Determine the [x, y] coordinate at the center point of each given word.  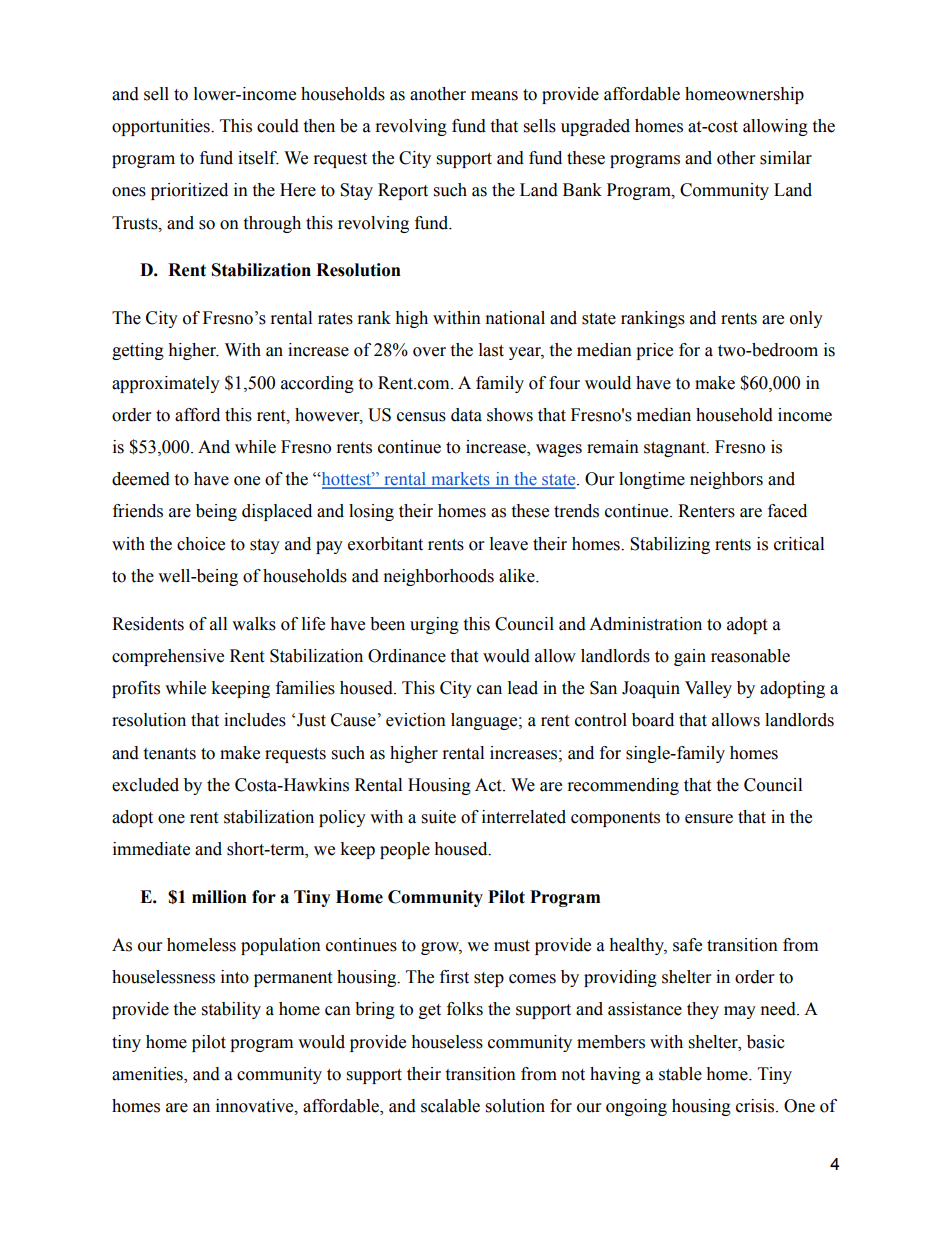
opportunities [162, 127]
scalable [450, 1106]
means [494, 96]
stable [680, 1074]
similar [786, 158]
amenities [148, 1074]
